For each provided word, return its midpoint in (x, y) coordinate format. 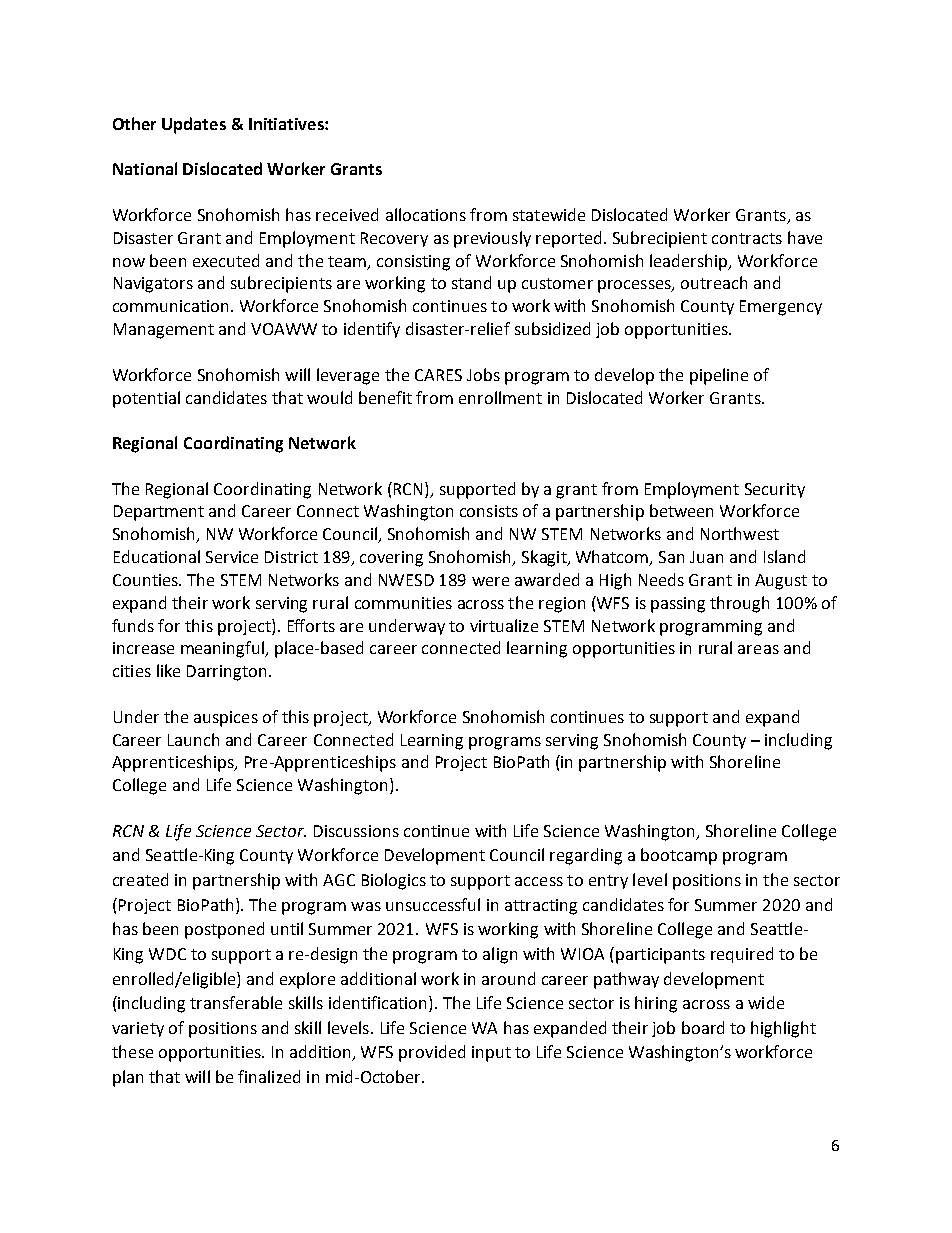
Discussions (356, 831)
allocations (426, 214)
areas (758, 649)
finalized (269, 1076)
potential (146, 399)
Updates (194, 125)
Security (775, 490)
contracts (747, 238)
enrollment (500, 397)
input (491, 1054)
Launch (193, 739)
